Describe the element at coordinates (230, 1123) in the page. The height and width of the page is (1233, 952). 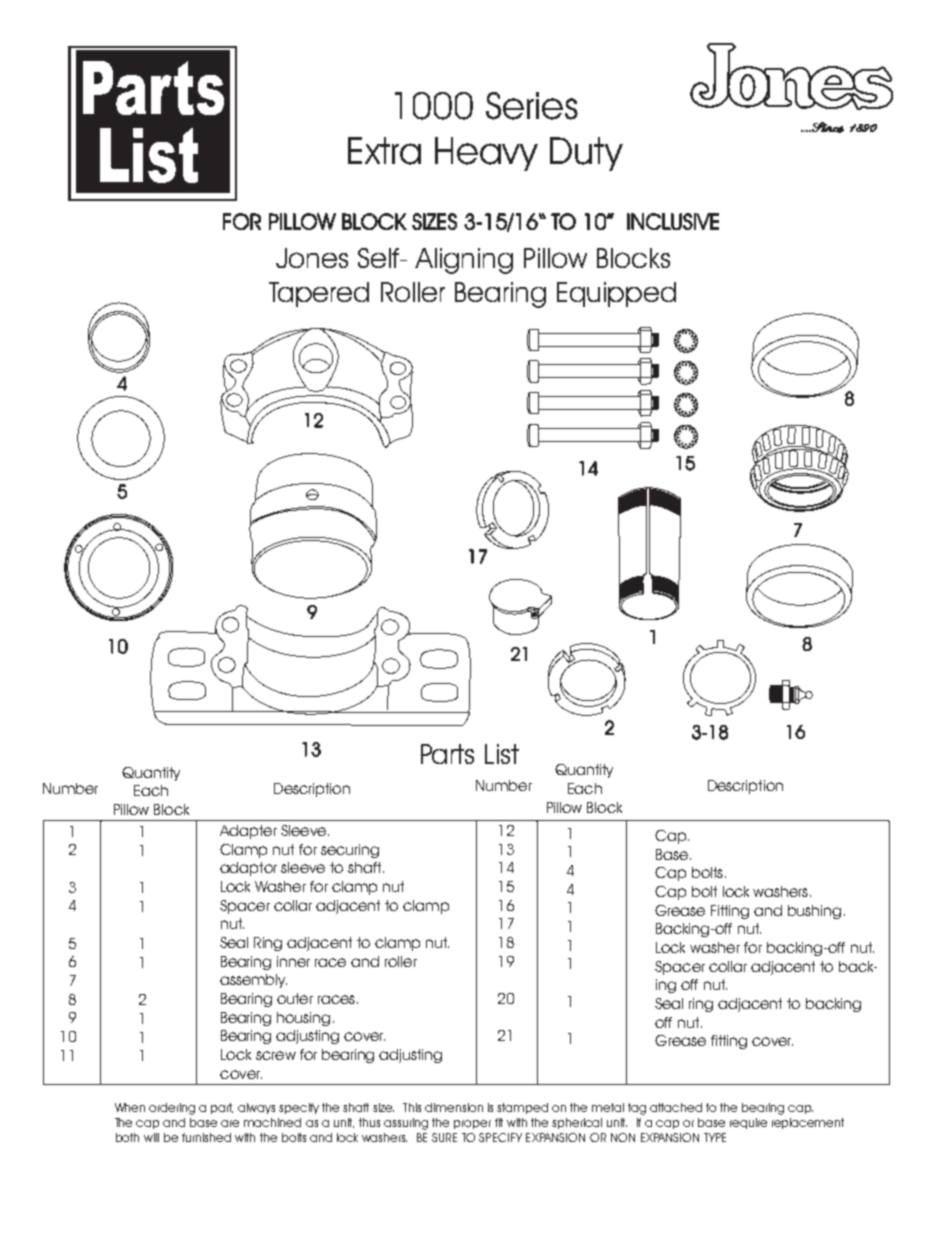
I see `are` at that location.
